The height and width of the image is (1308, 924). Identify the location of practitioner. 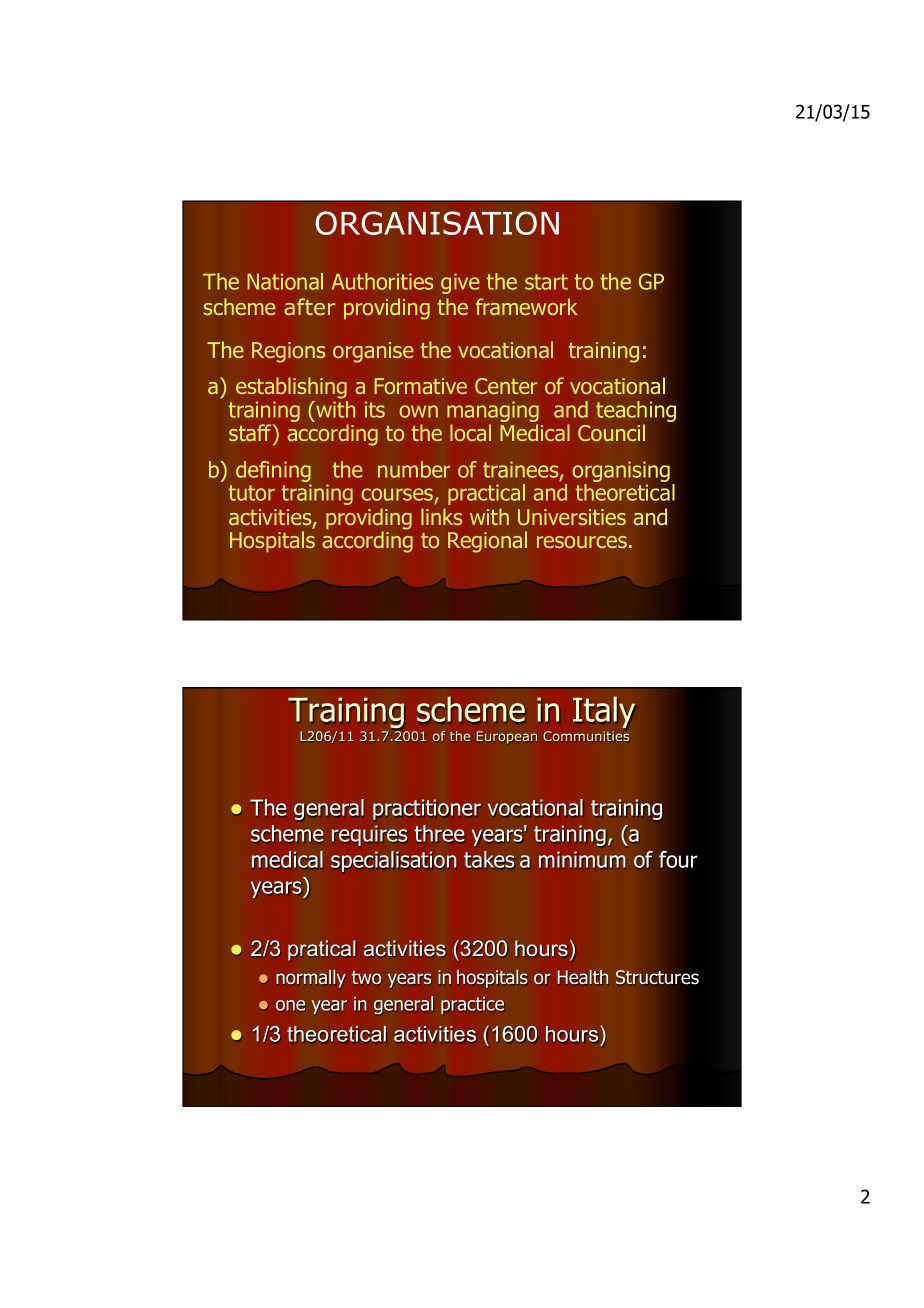
(427, 809).
